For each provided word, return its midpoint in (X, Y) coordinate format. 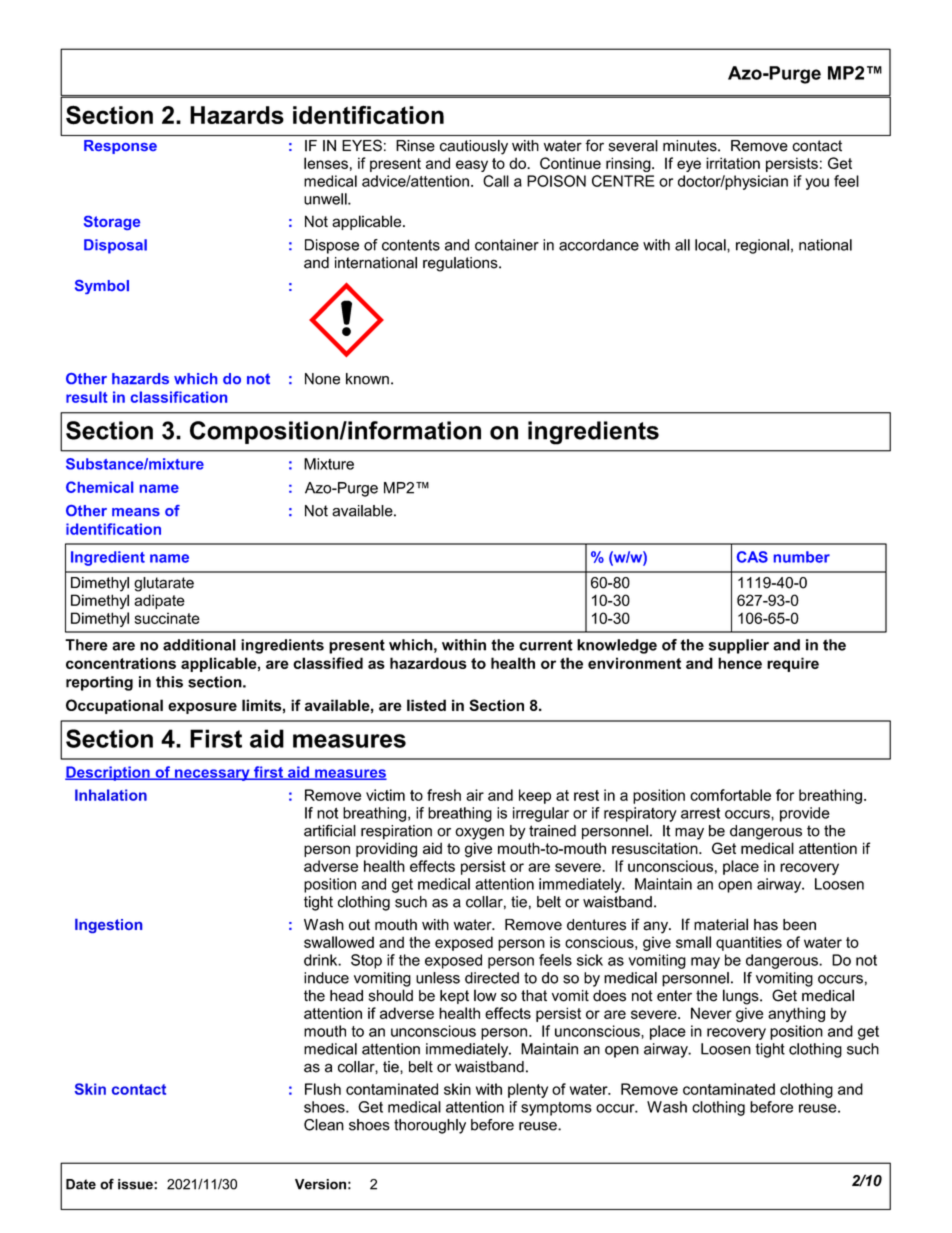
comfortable (730, 795)
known (367, 379)
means (136, 512)
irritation (733, 163)
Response (120, 147)
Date (81, 1184)
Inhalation (111, 795)
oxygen (479, 834)
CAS (752, 557)
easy (472, 166)
